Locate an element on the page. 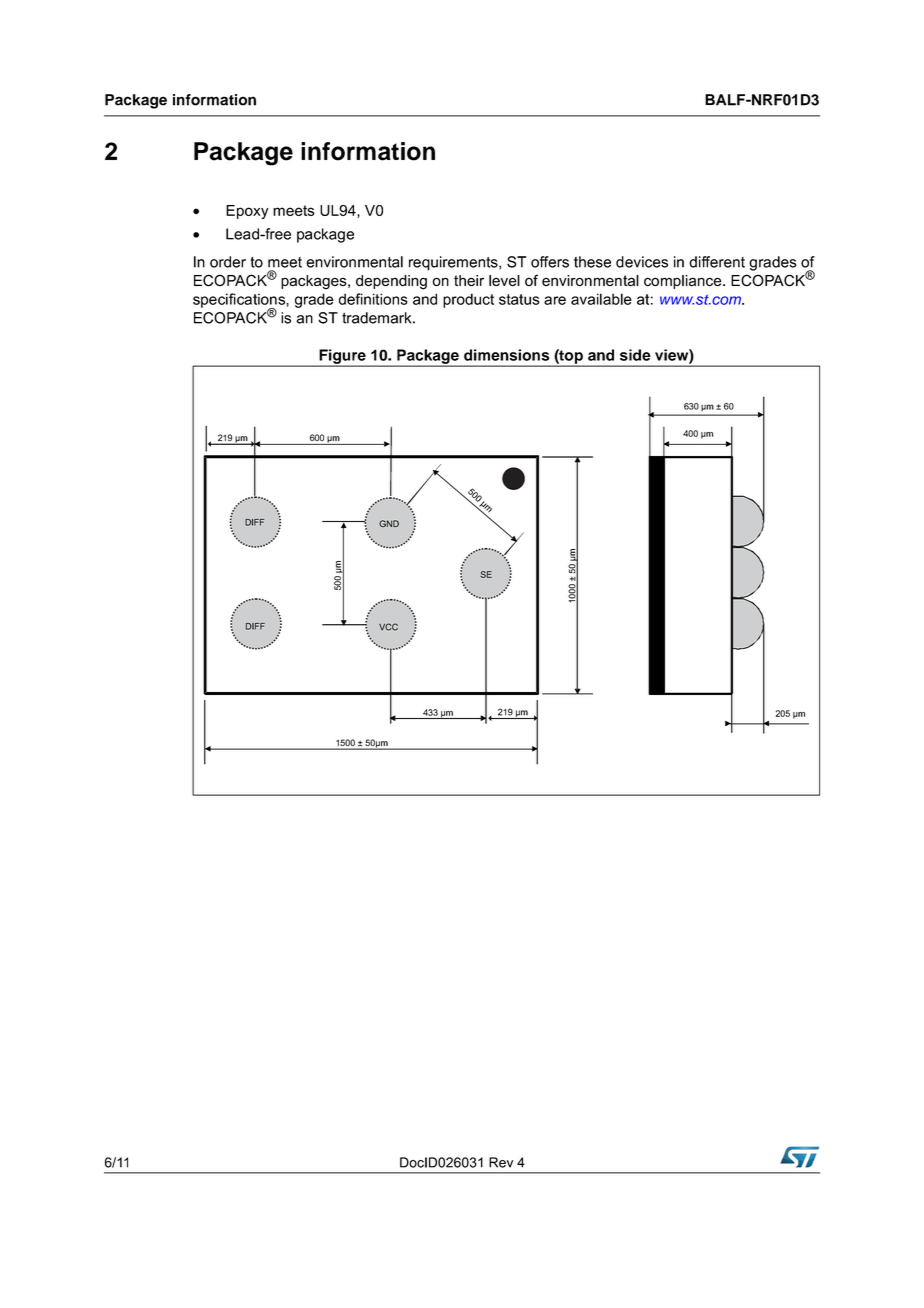 This document has height=1308, width=924. their is located at coordinates (469, 280).
